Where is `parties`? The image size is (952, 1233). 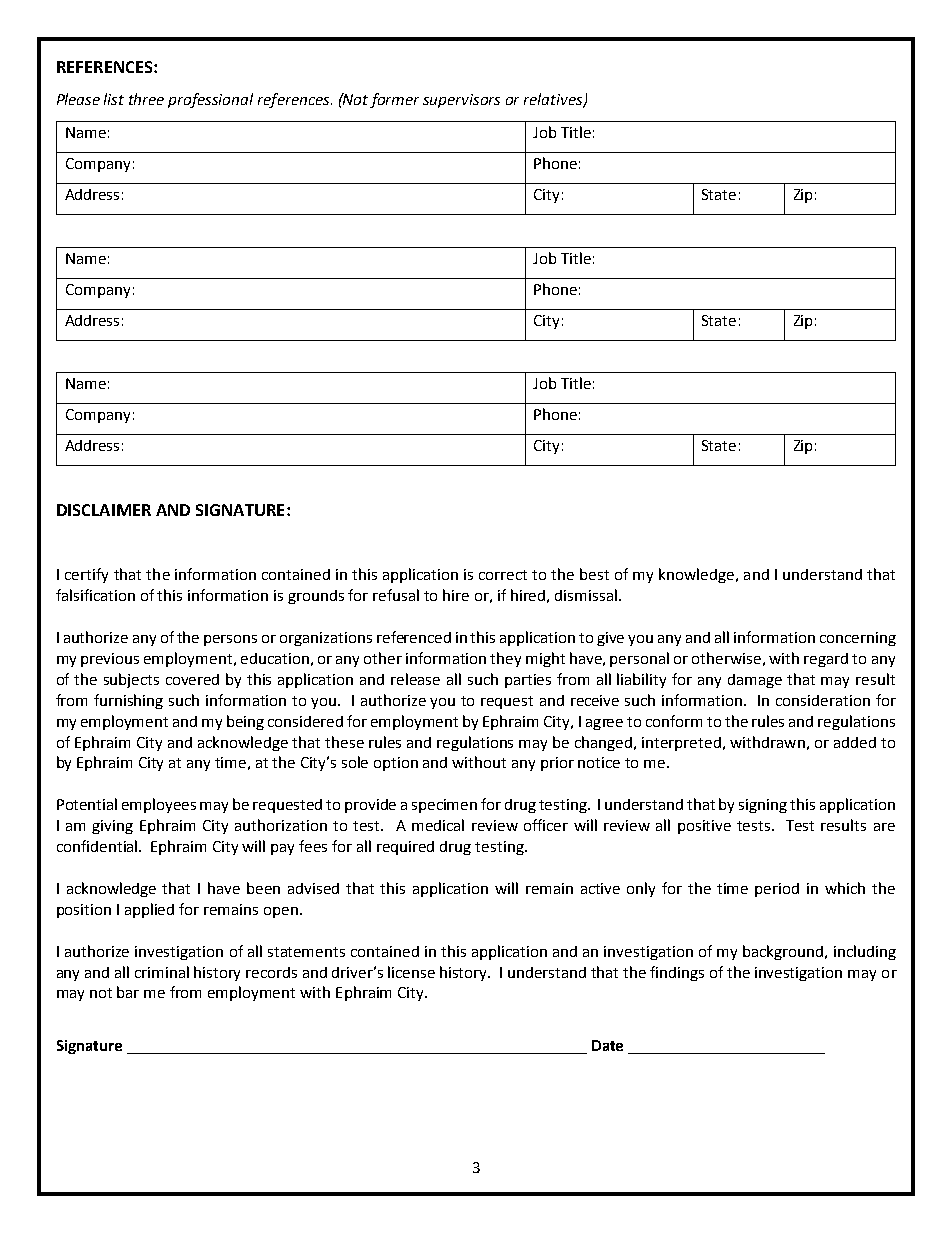 parties is located at coordinates (528, 681).
